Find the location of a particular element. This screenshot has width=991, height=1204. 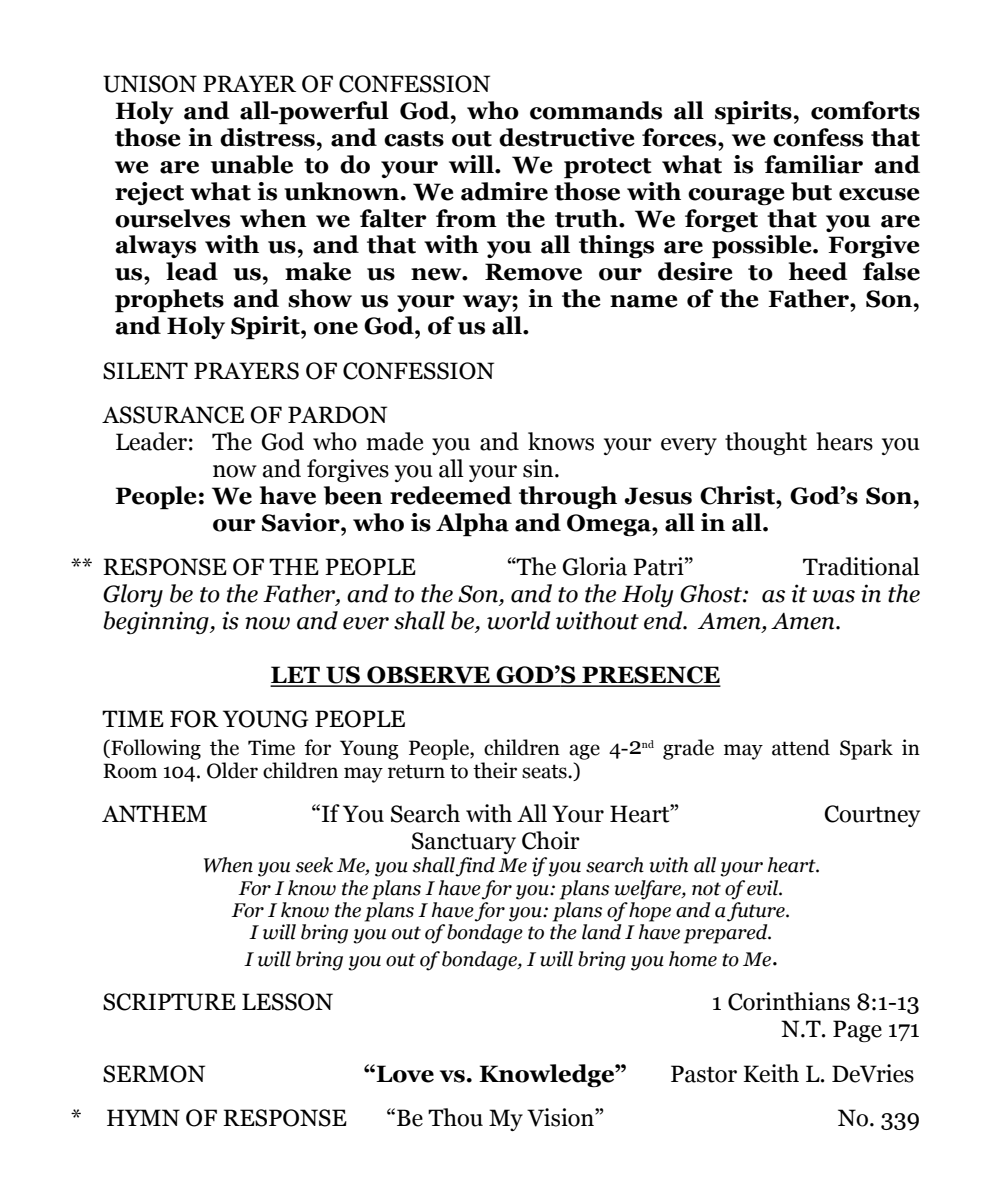

their is located at coordinates (495, 770).
